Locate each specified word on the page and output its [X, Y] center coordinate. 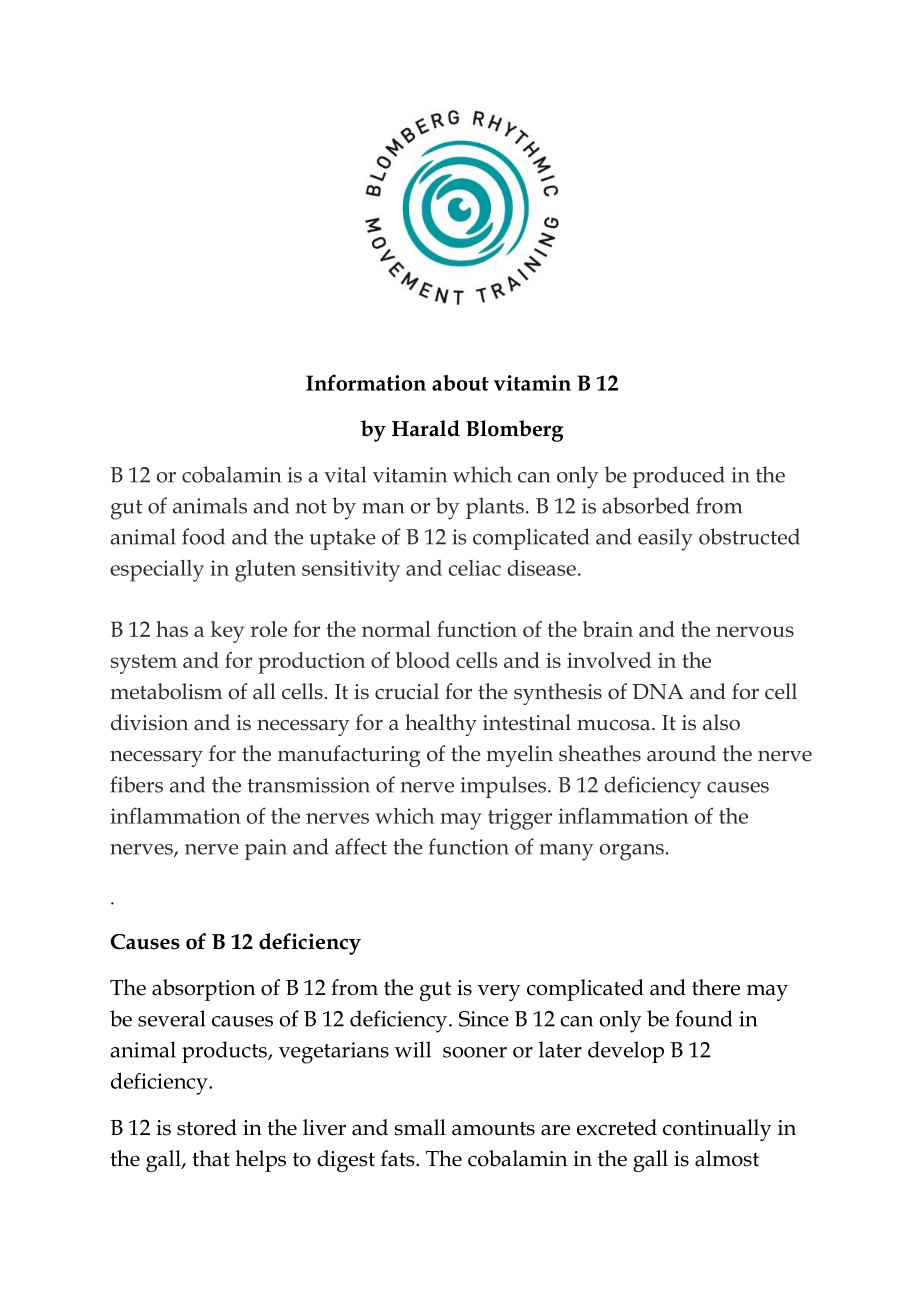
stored [207, 1127]
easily [665, 539]
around [681, 753]
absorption [204, 990]
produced [679, 477]
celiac [474, 568]
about [460, 383]
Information [366, 382]
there [716, 987]
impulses [503, 787]
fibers [136, 784]
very [499, 992]
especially [157, 571]
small [420, 1127]
